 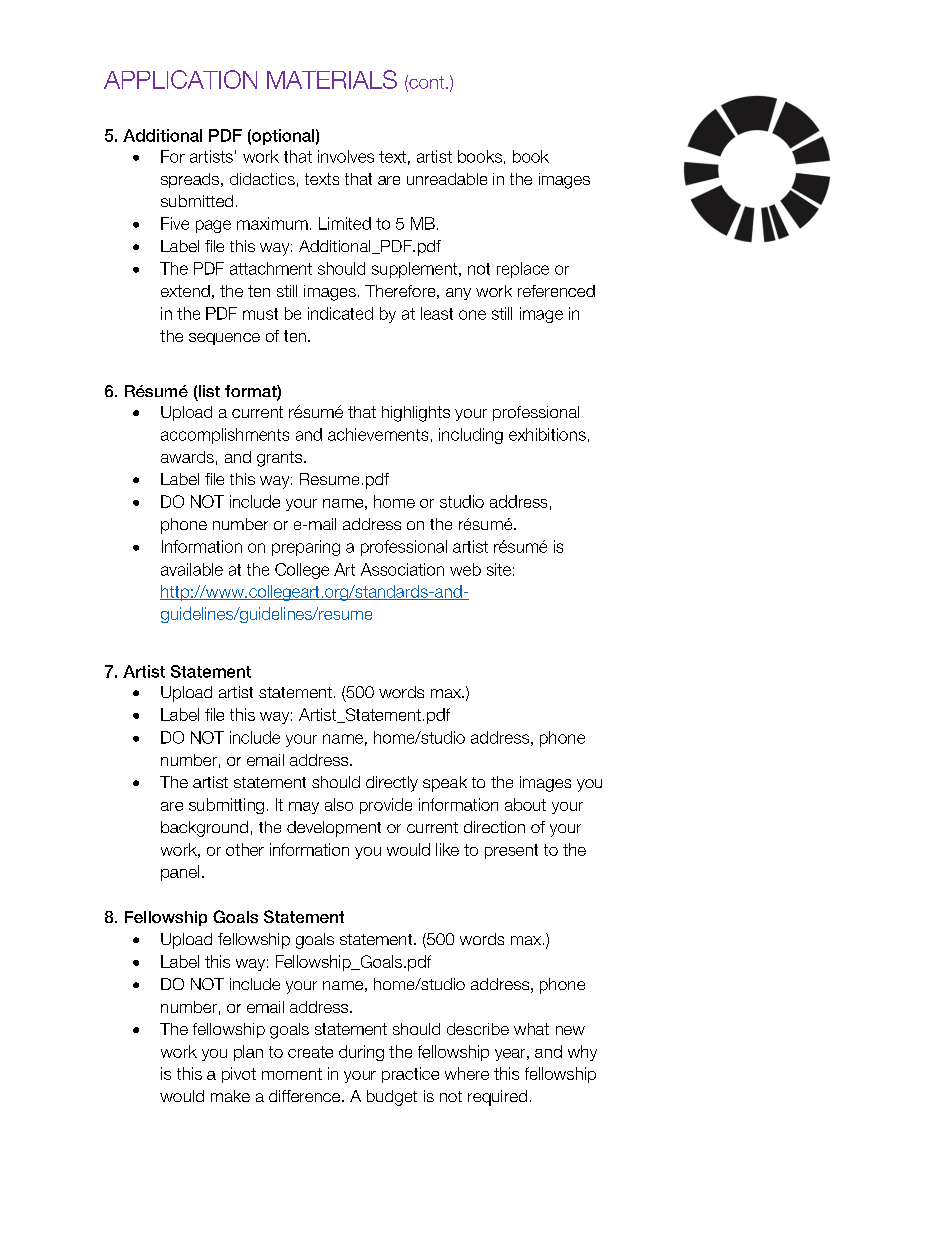 What do you see at coordinates (547, 434) in the screenshot?
I see `exhibitions` at bounding box center [547, 434].
